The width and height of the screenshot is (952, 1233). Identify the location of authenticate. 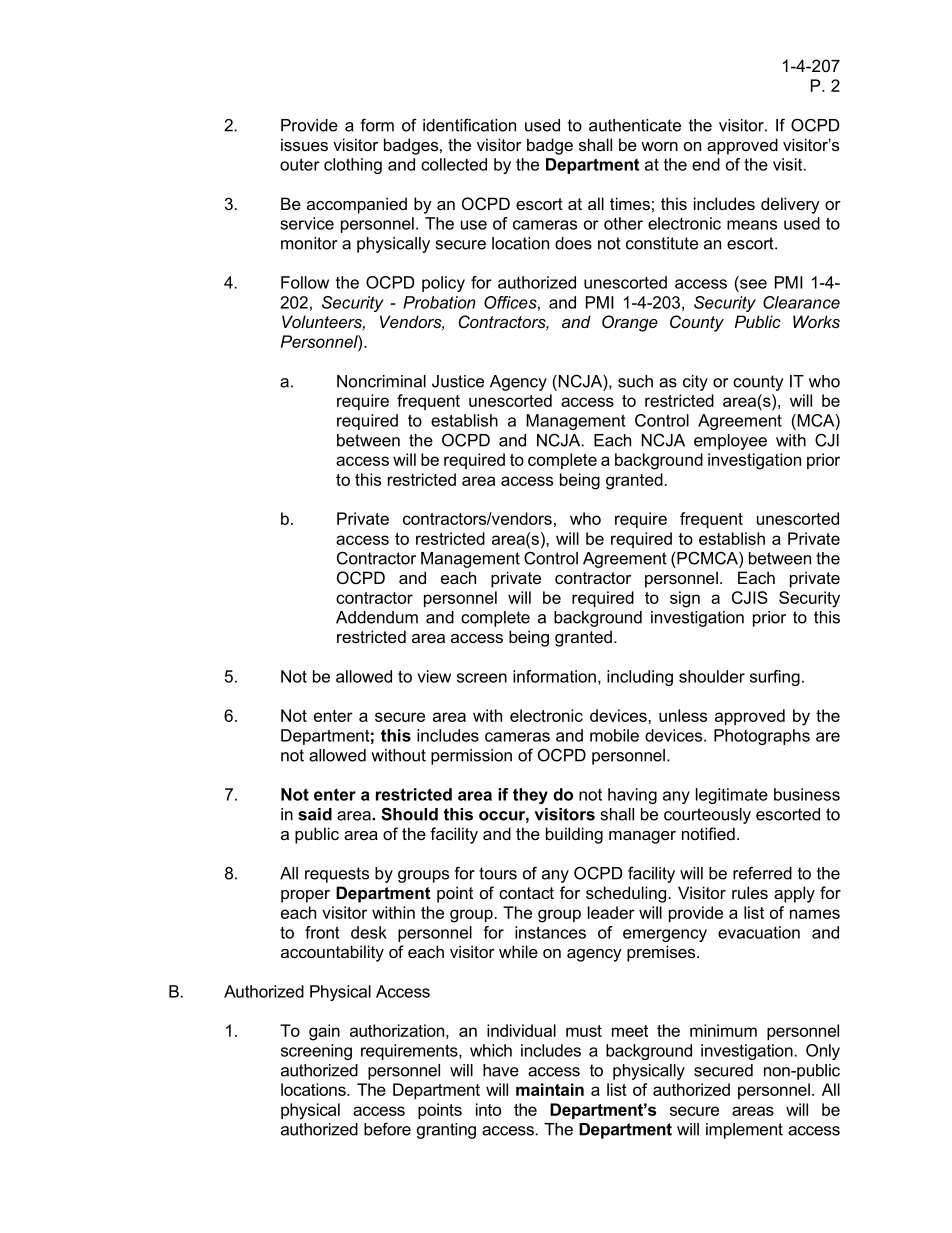
(635, 125).
